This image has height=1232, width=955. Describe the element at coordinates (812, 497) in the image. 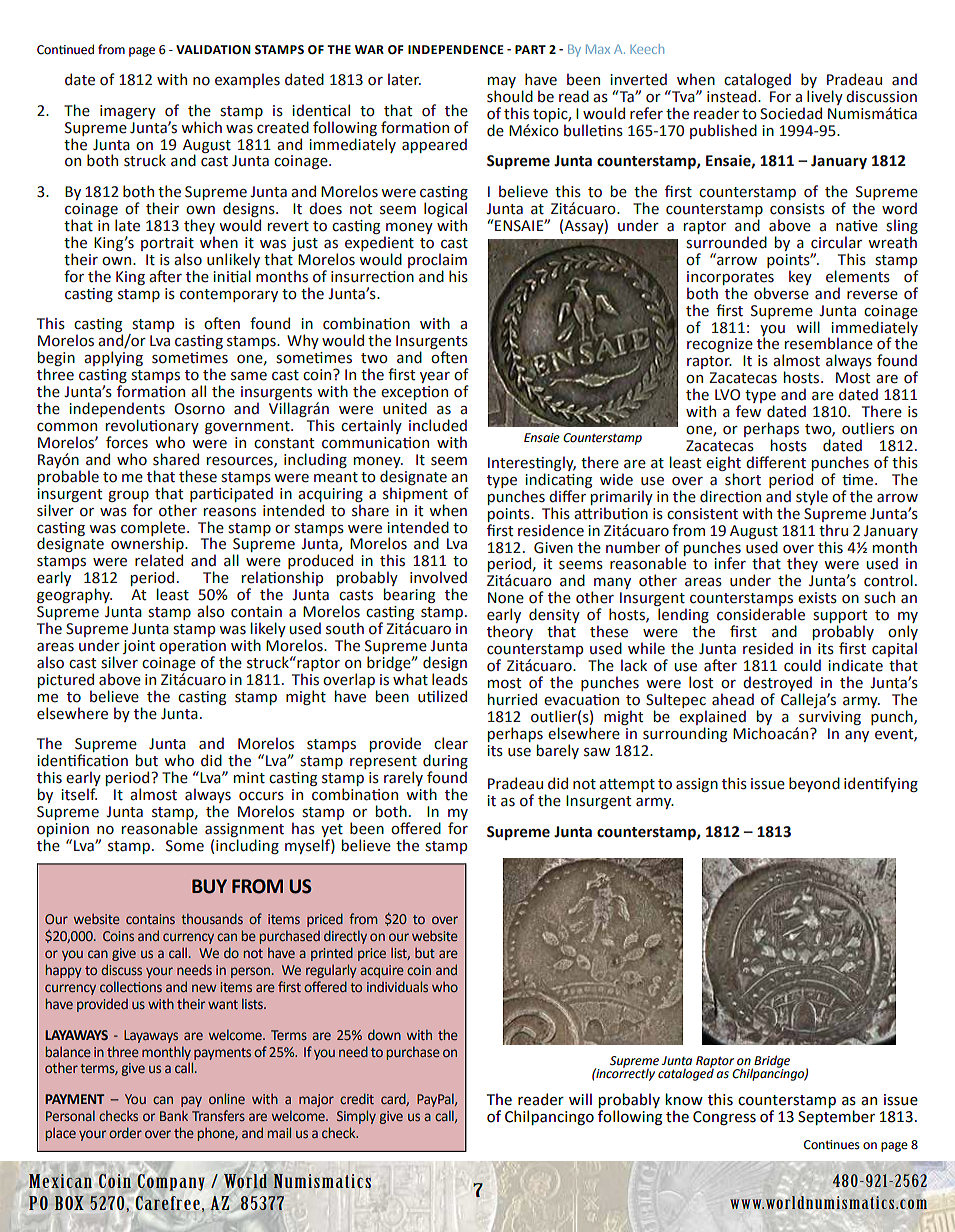

I see `style` at that location.
